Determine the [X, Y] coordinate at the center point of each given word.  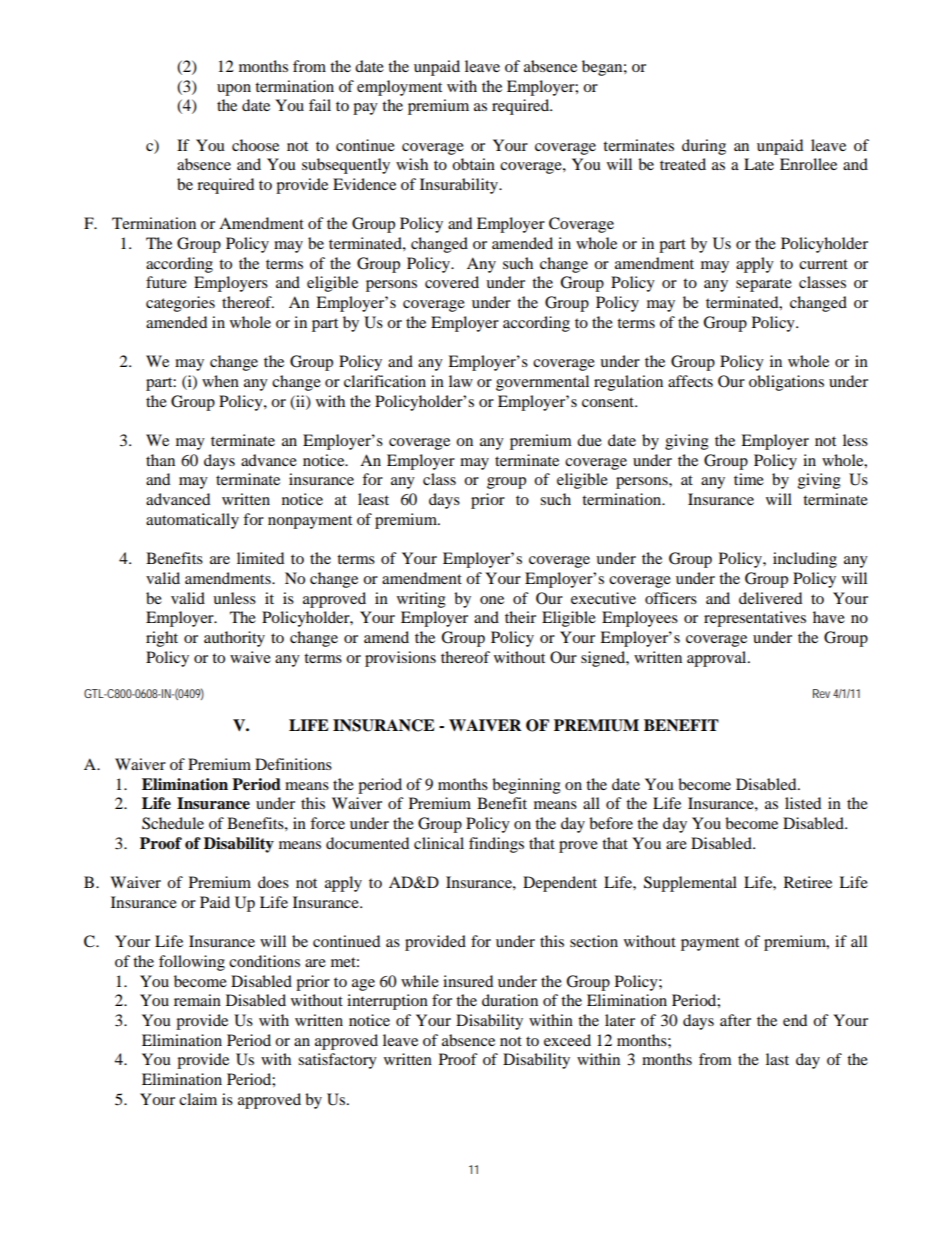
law [461, 381]
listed [803, 803]
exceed [567, 1040]
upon [234, 90]
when [220, 381]
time [749, 479]
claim [198, 1099]
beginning [526, 786]
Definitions [293, 764]
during [704, 147]
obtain [473, 164]
